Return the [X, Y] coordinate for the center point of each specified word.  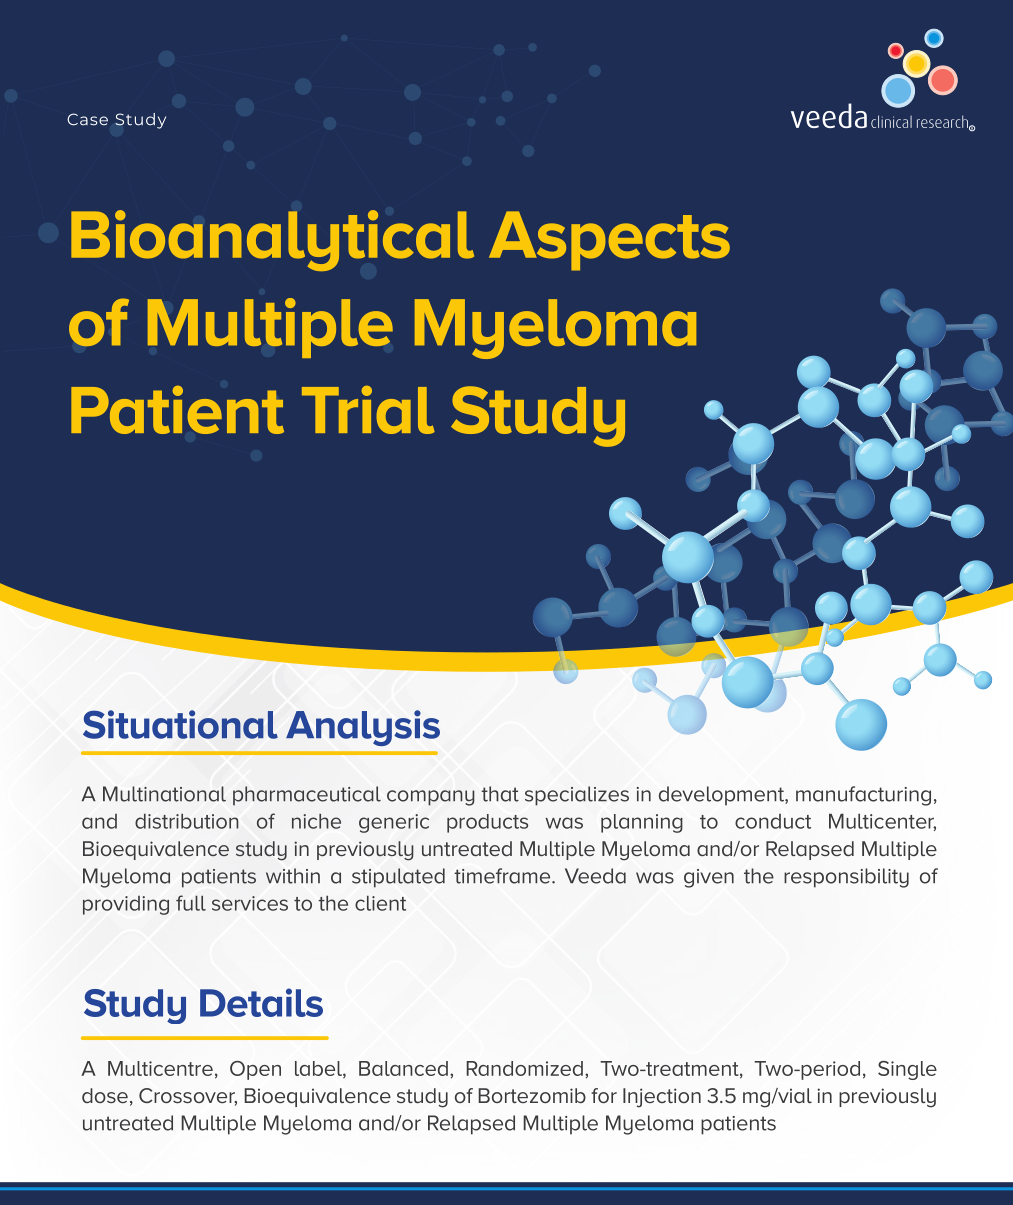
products [487, 823]
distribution [187, 821]
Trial [368, 410]
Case [87, 119]
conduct [773, 821]
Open [255, 1070]
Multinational [164, 794]
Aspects [609, 241]
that [500, 794]
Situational [180, 724]
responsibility [846, 878]
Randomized [524, 1068]
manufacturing [863, 796]
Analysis [363, 728]
